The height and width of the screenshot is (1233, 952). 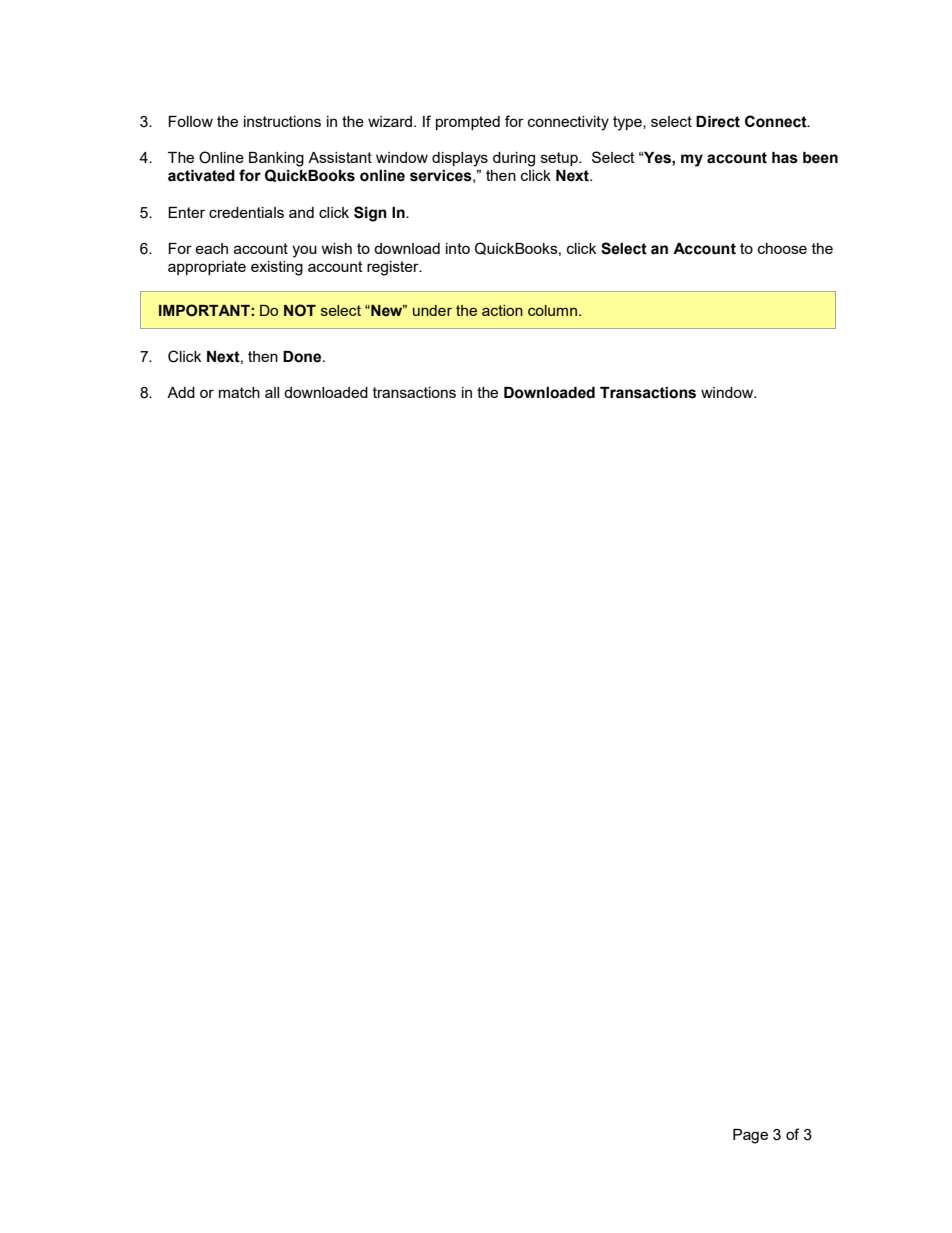 I want to click on during, so click(x=514, y=159).
